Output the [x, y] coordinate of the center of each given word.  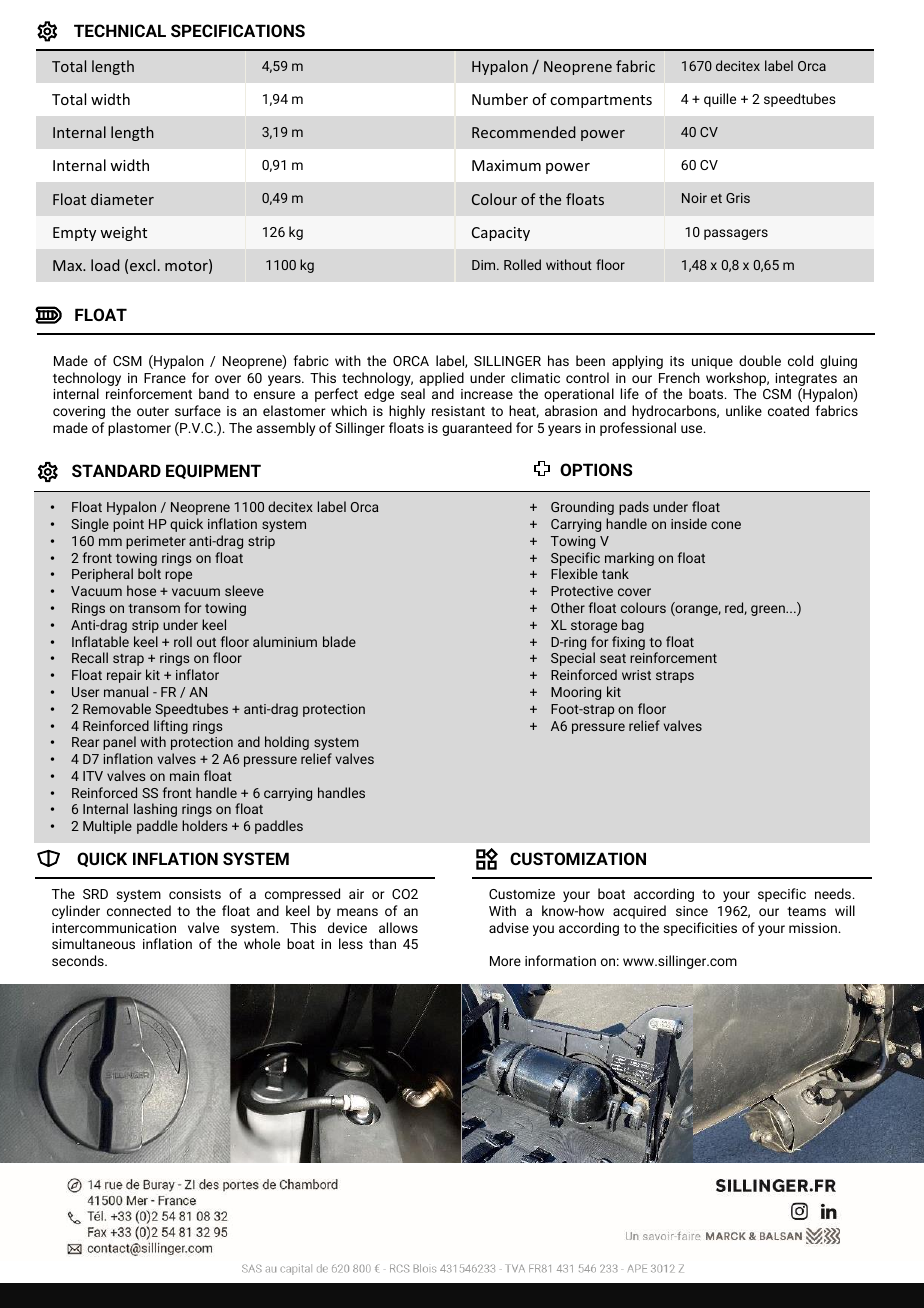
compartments [601, 101]
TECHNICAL [120, 30]
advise [509, 927]
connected [139, 910]
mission [813, 928]
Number [500, 99]
